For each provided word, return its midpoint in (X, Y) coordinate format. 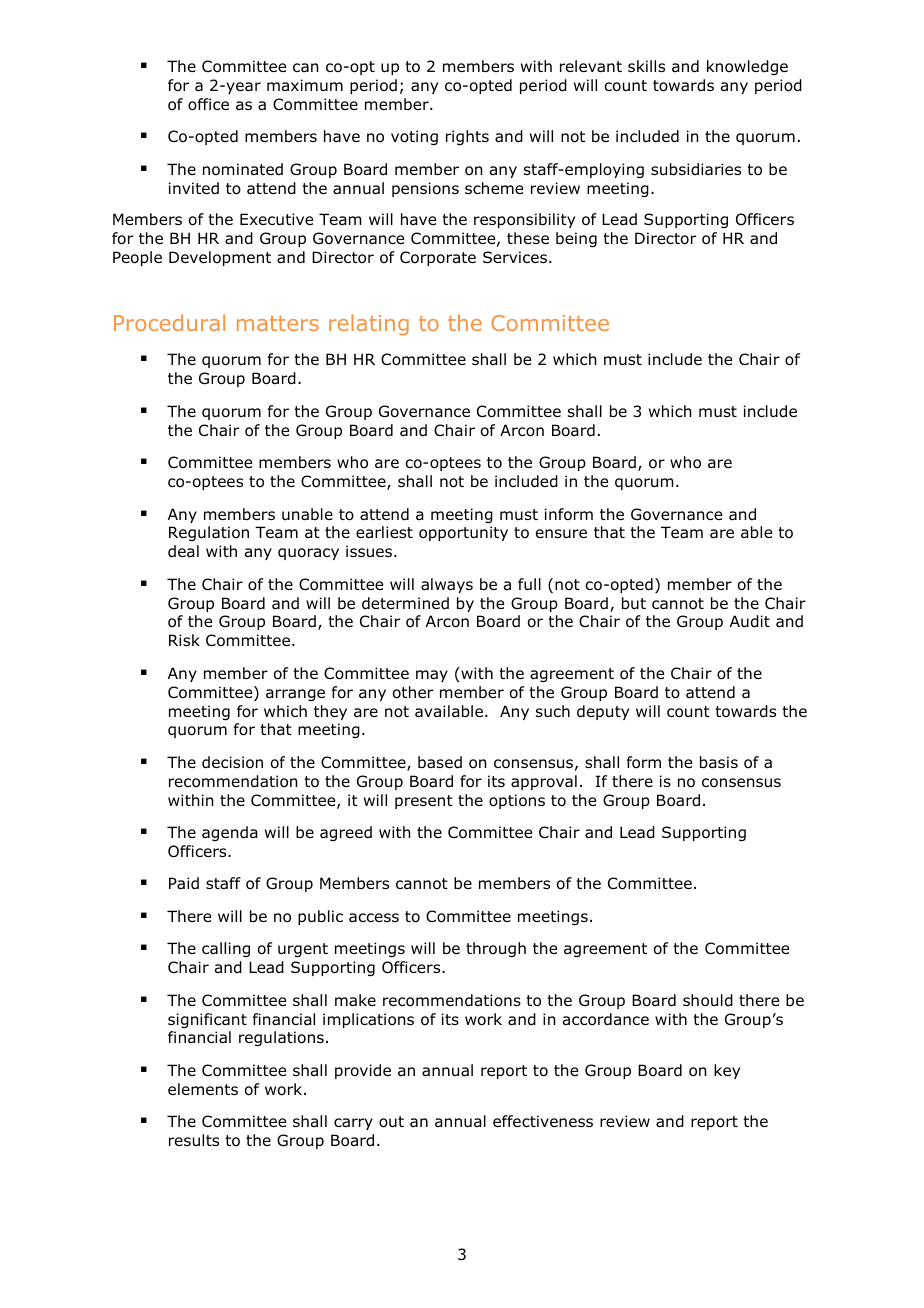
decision (232, 762)
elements (203, 1089)
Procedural (169, 322)
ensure (561, 534)
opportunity (463, 533)
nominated (243, 169)
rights (467, 137)
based (440, 762)
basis (719, 762)
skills (646, 66)
